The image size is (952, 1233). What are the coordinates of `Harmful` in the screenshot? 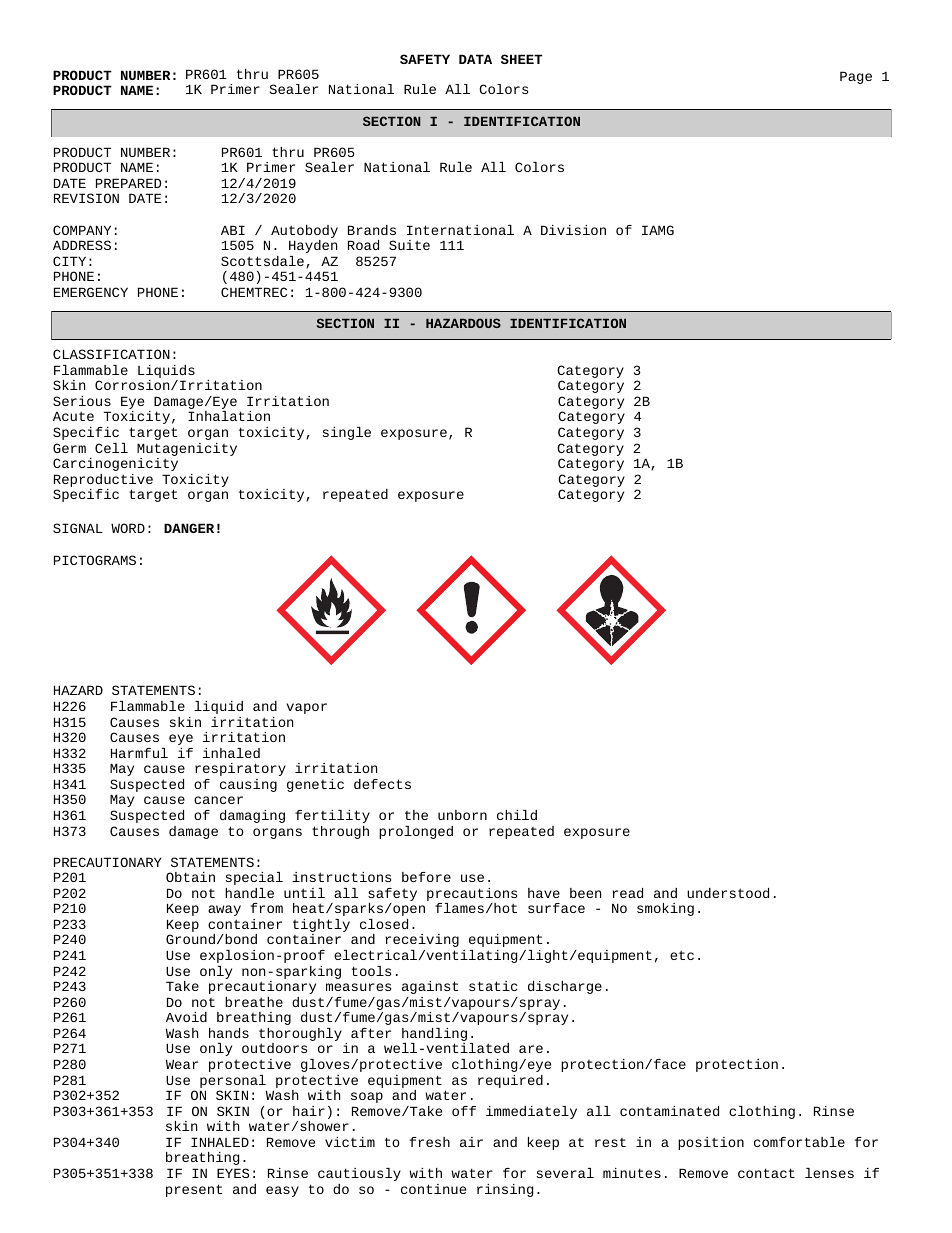 It's located at (139, 753).
